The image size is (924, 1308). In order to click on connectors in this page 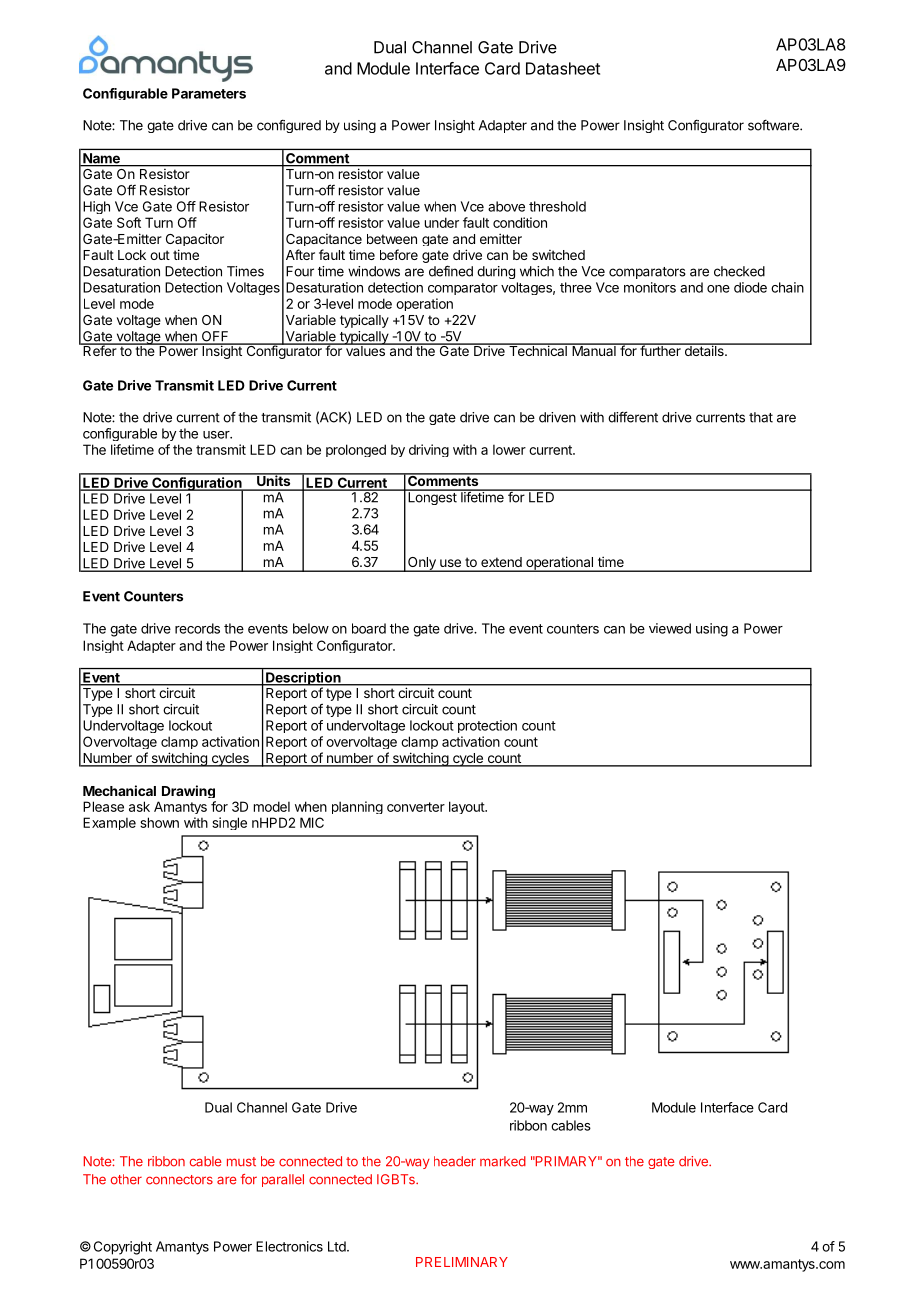, I will do `click(179, 1180)`.
